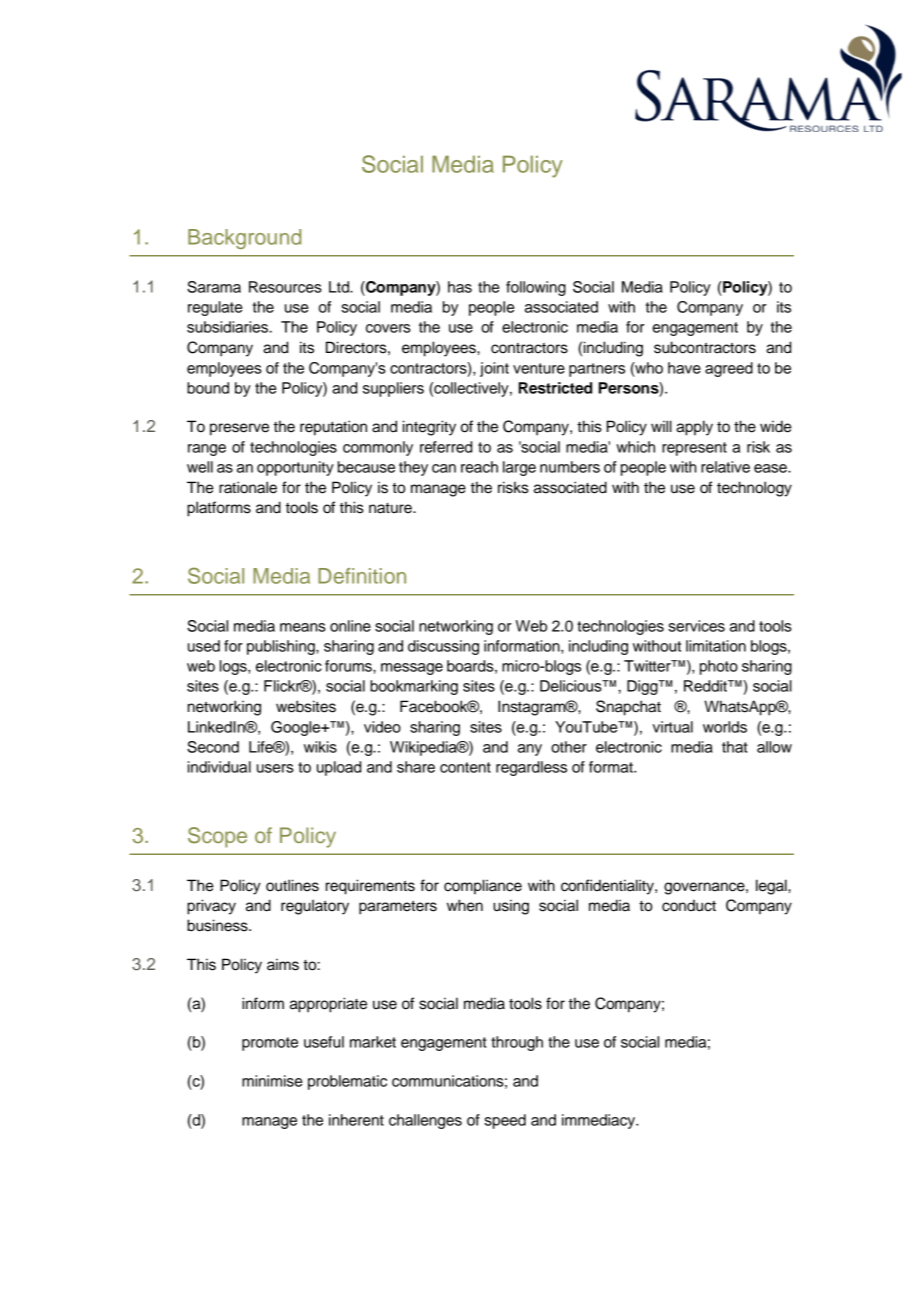  What do you see at coordinates (735, 747) in the screenshot?
I see `that` at bounding box center [735, 747].
